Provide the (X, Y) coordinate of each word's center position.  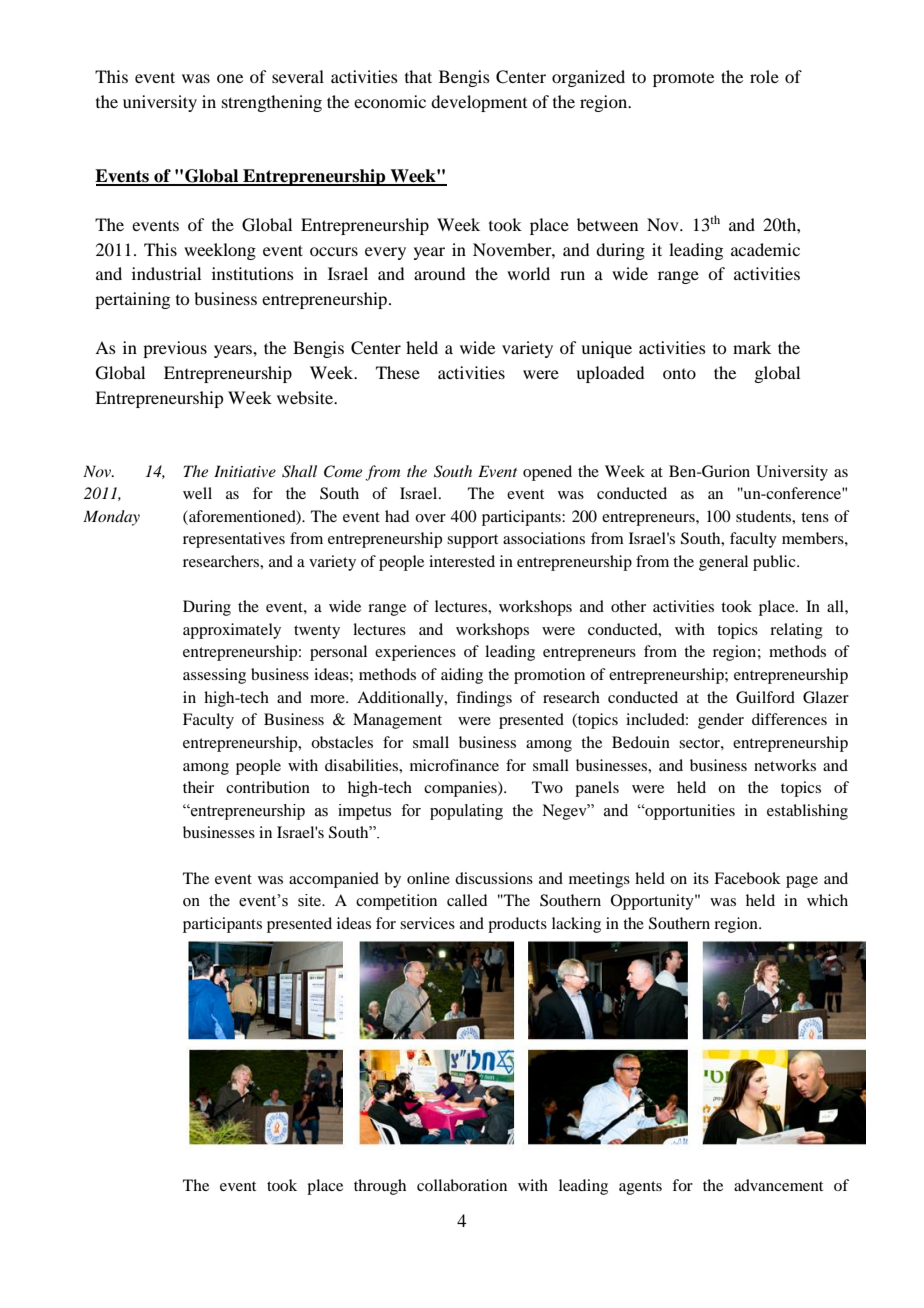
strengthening (272, 103)
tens (815, 517)
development (479, 103)
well (197, 493)
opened (547, 473)
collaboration (462, 1185)
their (198, 787)
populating (466, 812)
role (764, 76)
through (380, 1187)
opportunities (689, 812)
